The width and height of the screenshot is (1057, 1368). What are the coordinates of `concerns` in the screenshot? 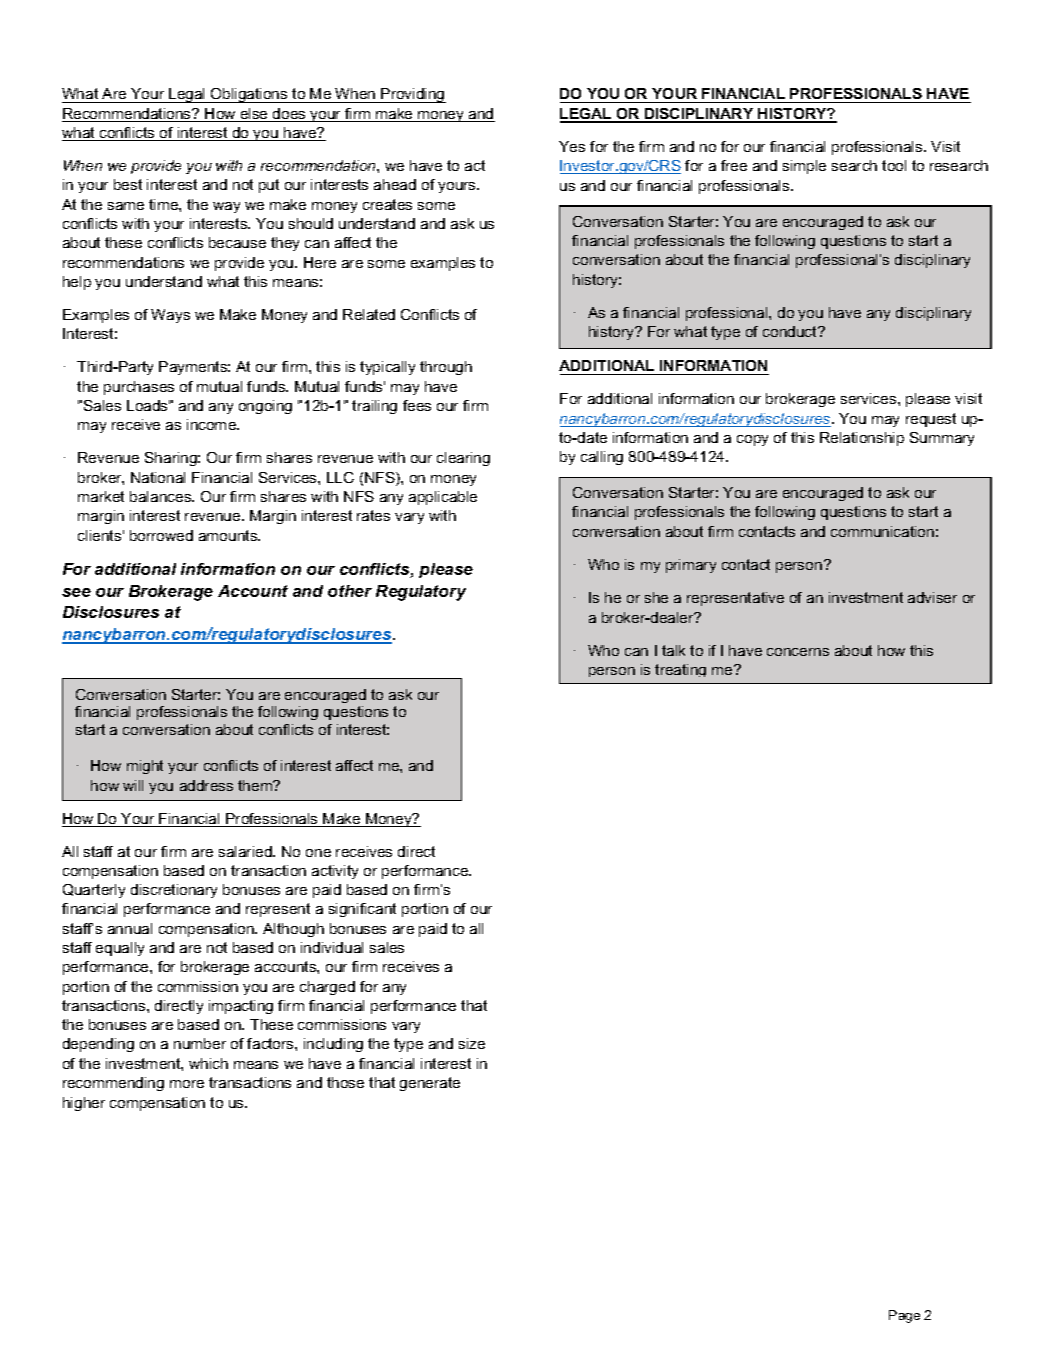 It's located at (798, 652).
